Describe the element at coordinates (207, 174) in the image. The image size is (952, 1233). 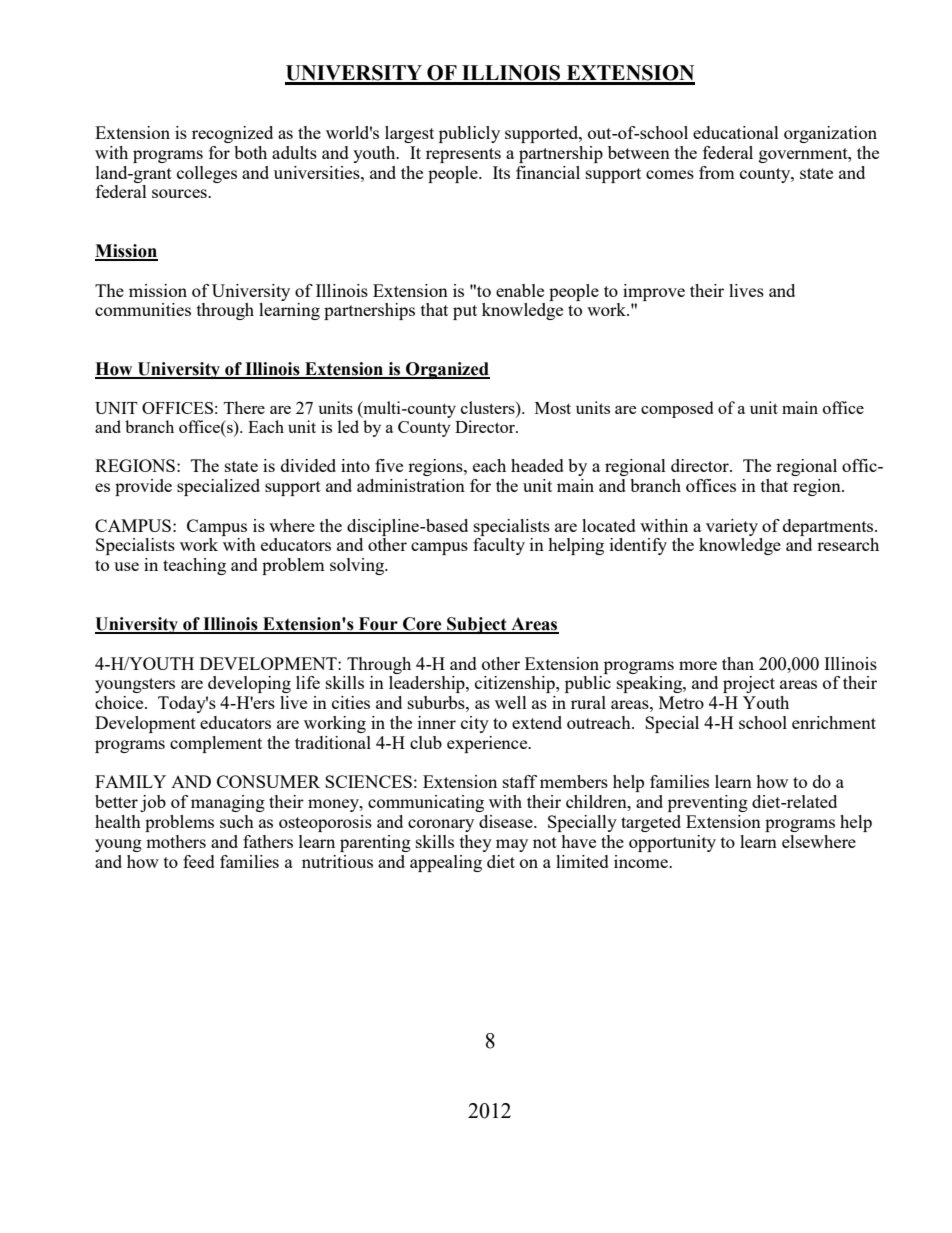
I see `colleges` at that location.
